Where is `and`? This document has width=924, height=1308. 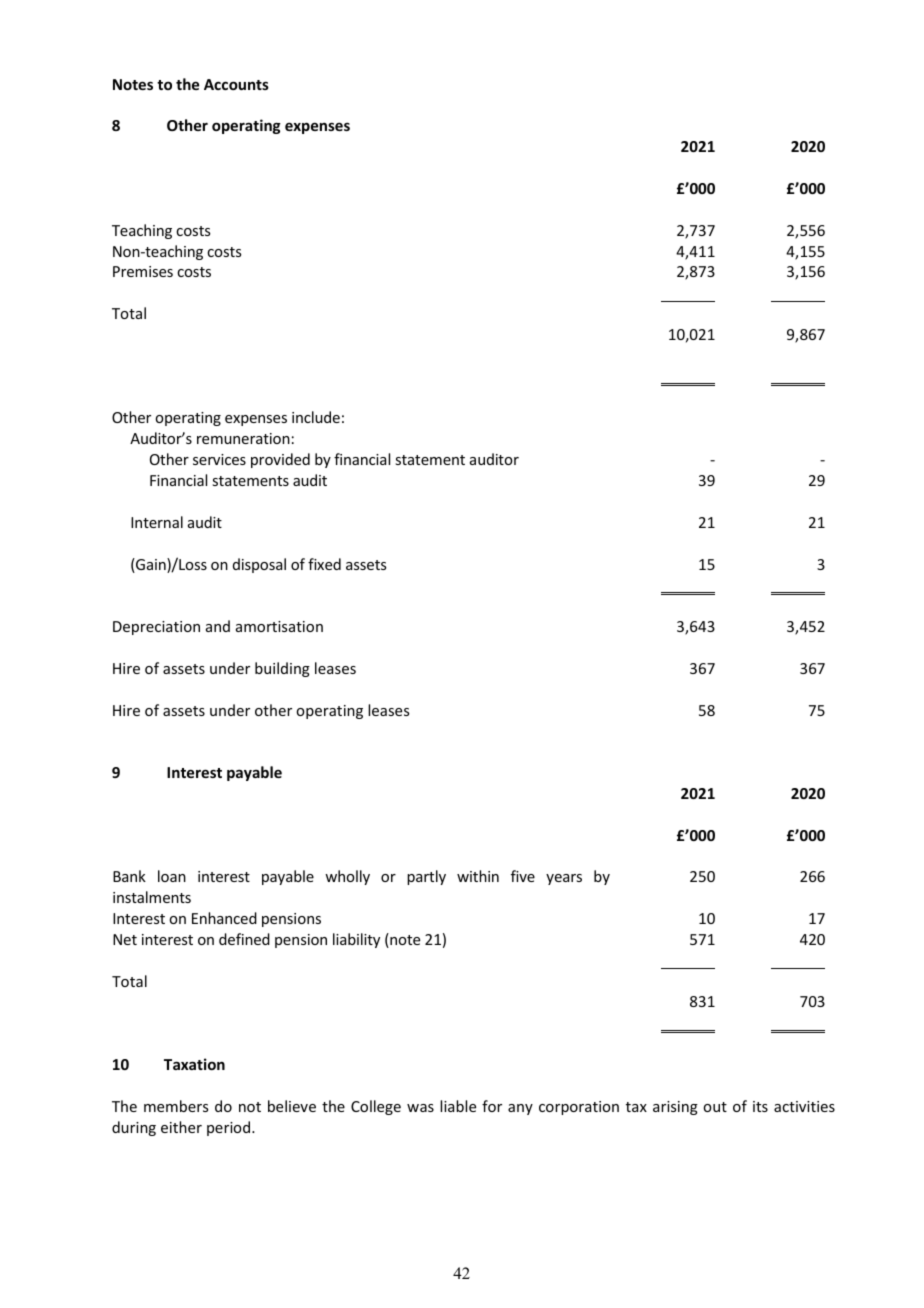 and is located at coordinates (218, 626).
